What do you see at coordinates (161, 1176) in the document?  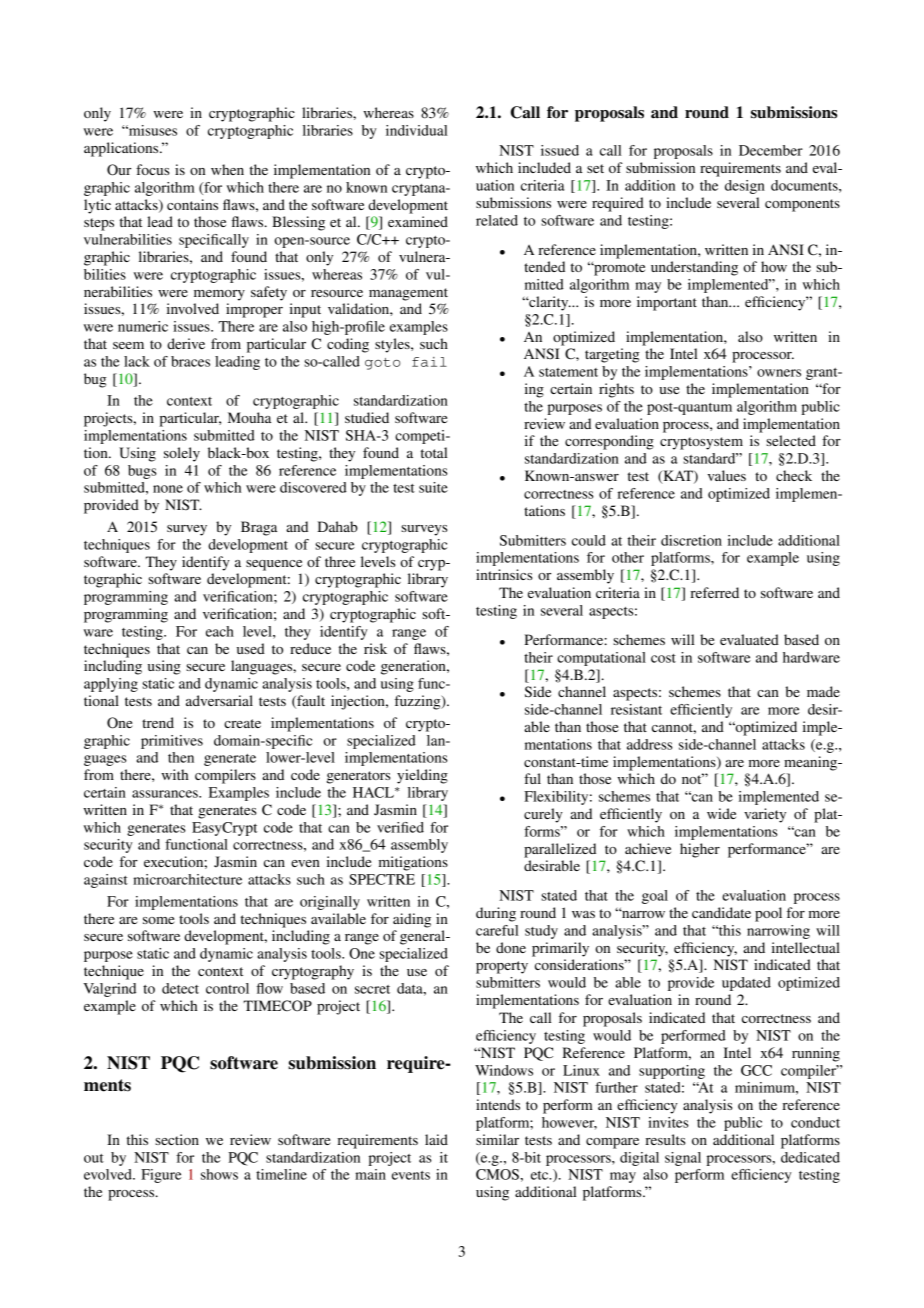 I see `Figure` at bounding box center [161, 1176].
